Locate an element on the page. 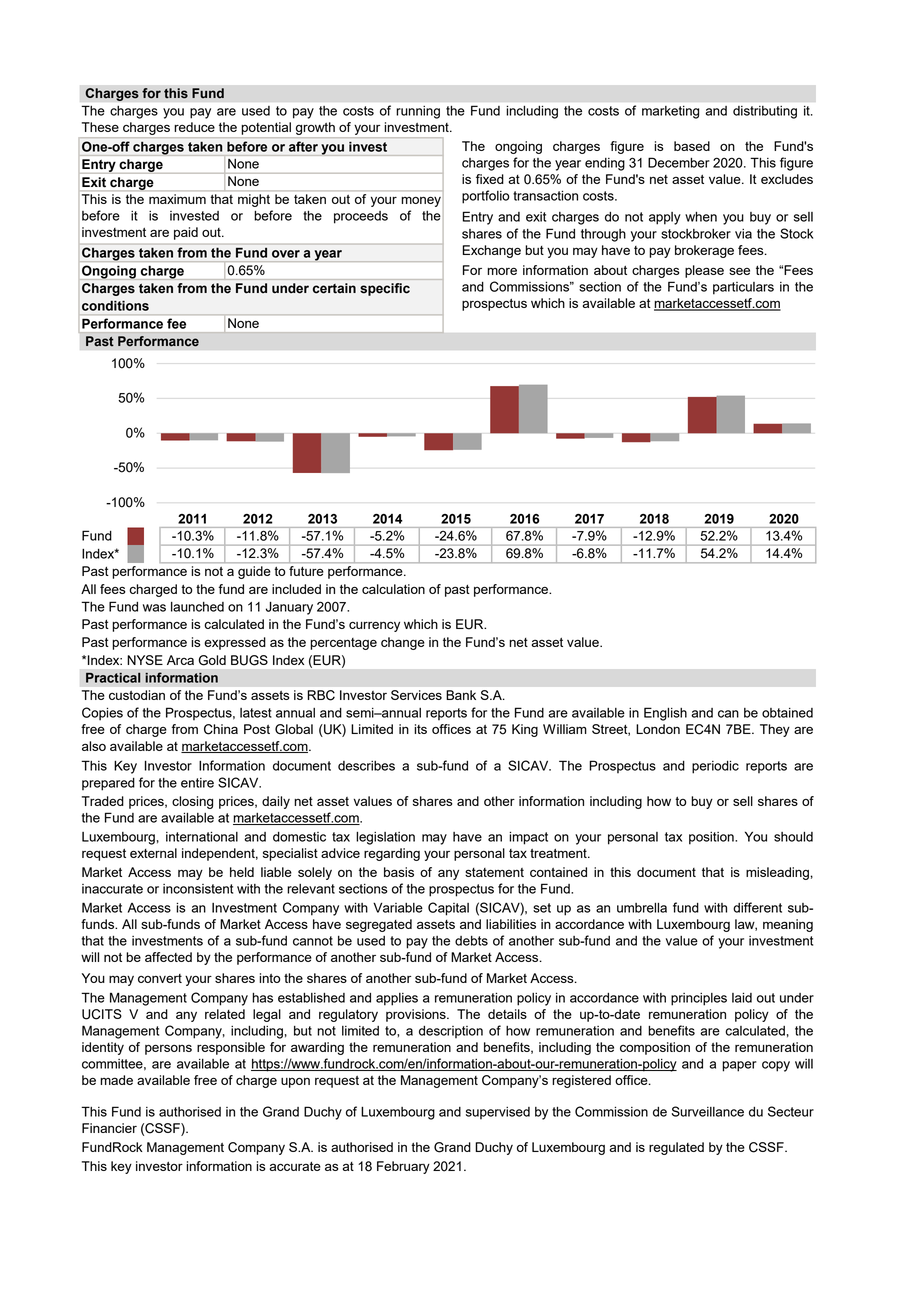 This page has height=1308, width=924. debts is located at coordinates (471, 941).
